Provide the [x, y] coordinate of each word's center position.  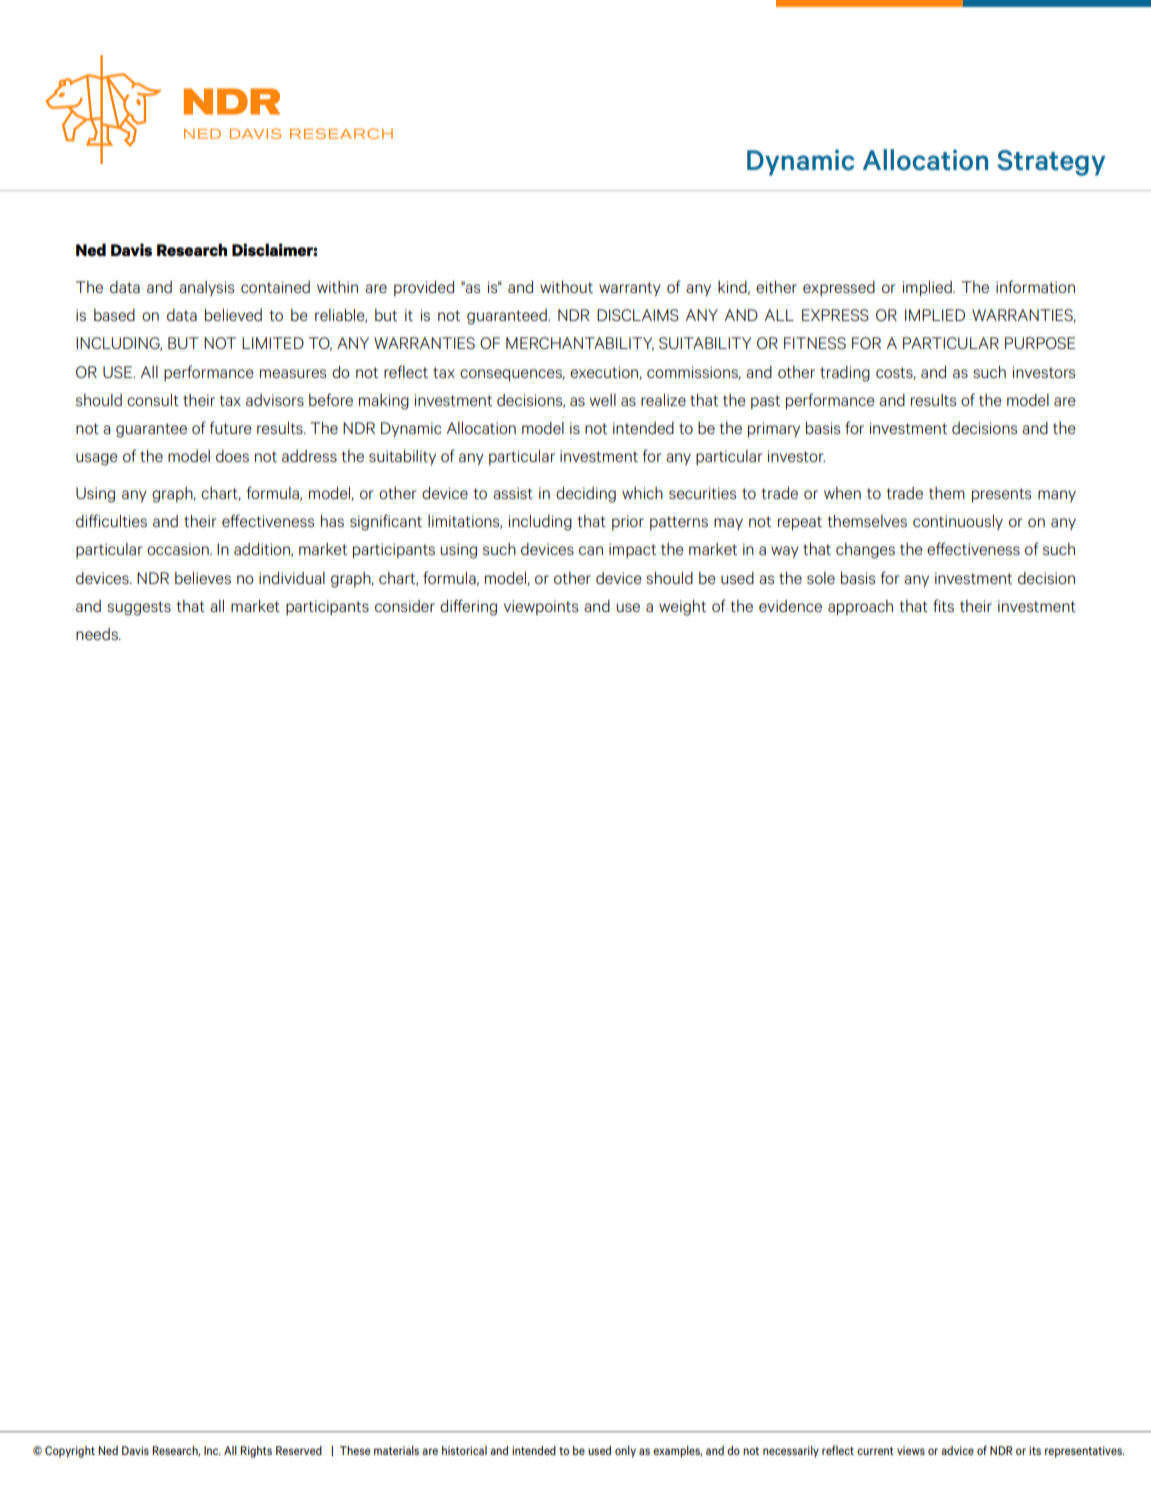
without [566, 287]
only [625, 1452]
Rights [256, 1452]
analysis [206, 288]
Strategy [1051, 163]
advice [957, 1450]
